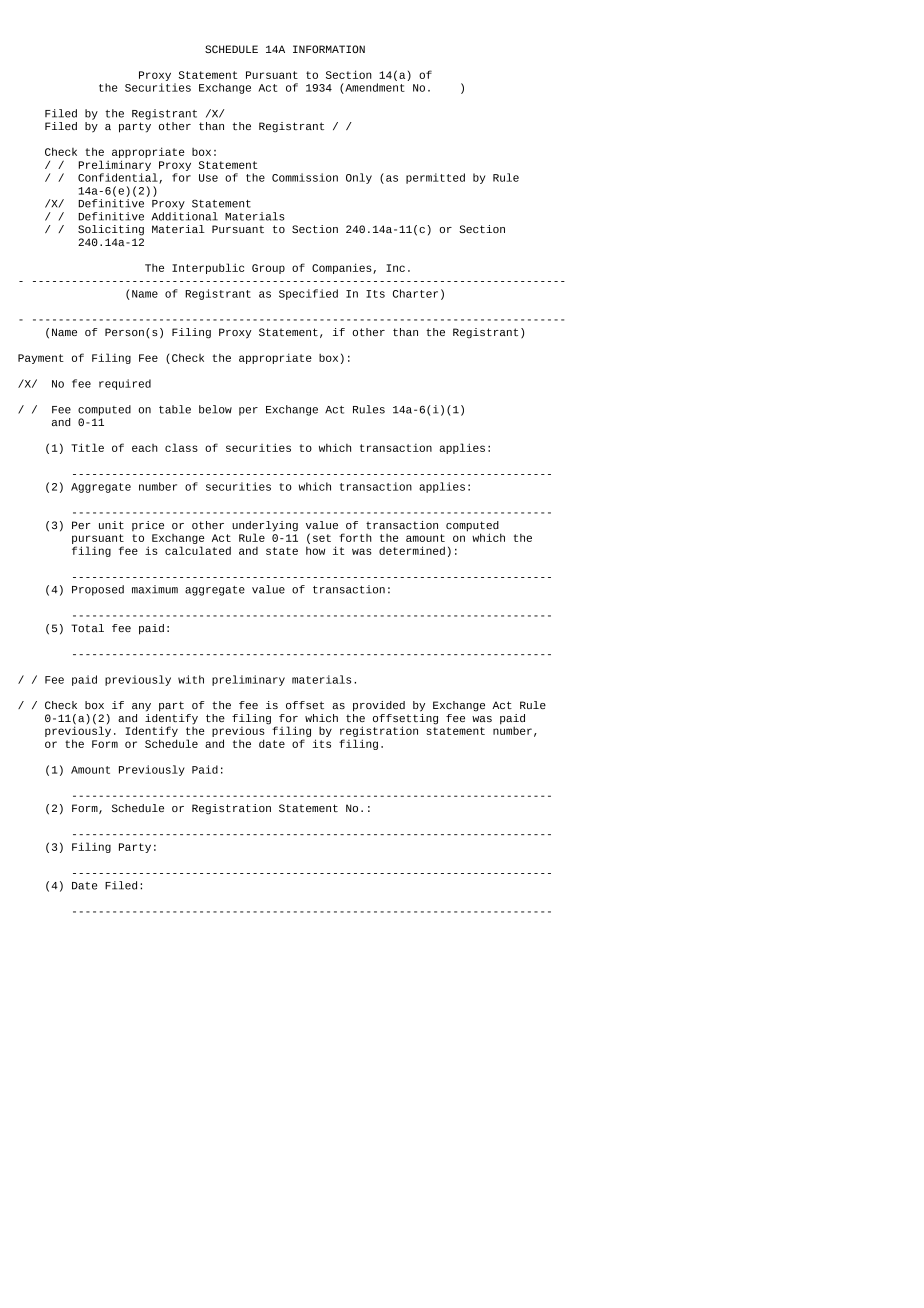  I want to click on determined, so click(412, 550).
